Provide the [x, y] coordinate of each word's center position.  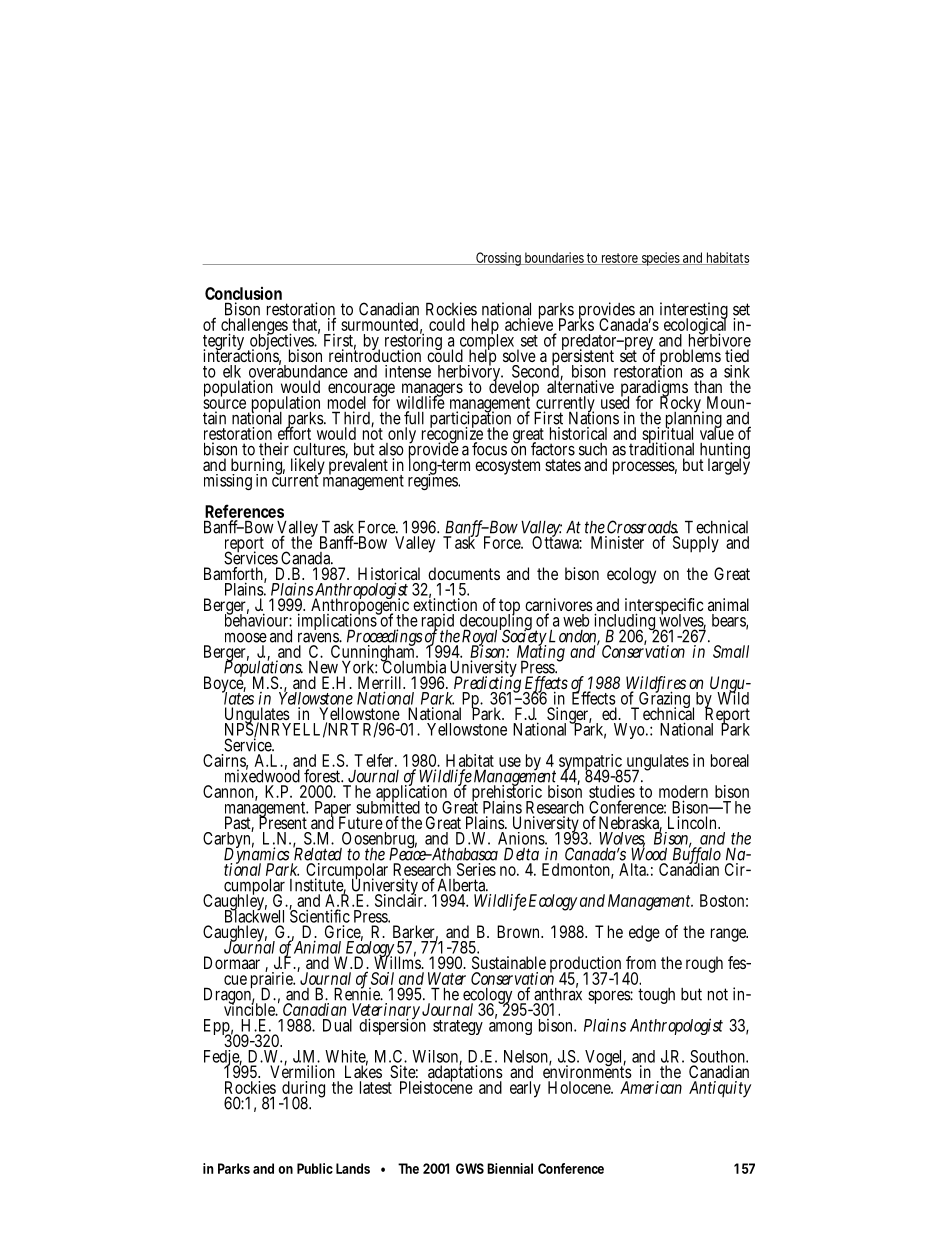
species [661, 259]
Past [239, 824]
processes [645, 468]
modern [683, 793]
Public [315, 1168]
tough [656, 996]
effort [294, 434]
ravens [320, 637]
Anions [522, 838]
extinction [445, 604]
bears [730, 621]
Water [447, 978]
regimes [434, 481]
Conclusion [243, 293]
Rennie [358, 993]
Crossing [499, 259]
